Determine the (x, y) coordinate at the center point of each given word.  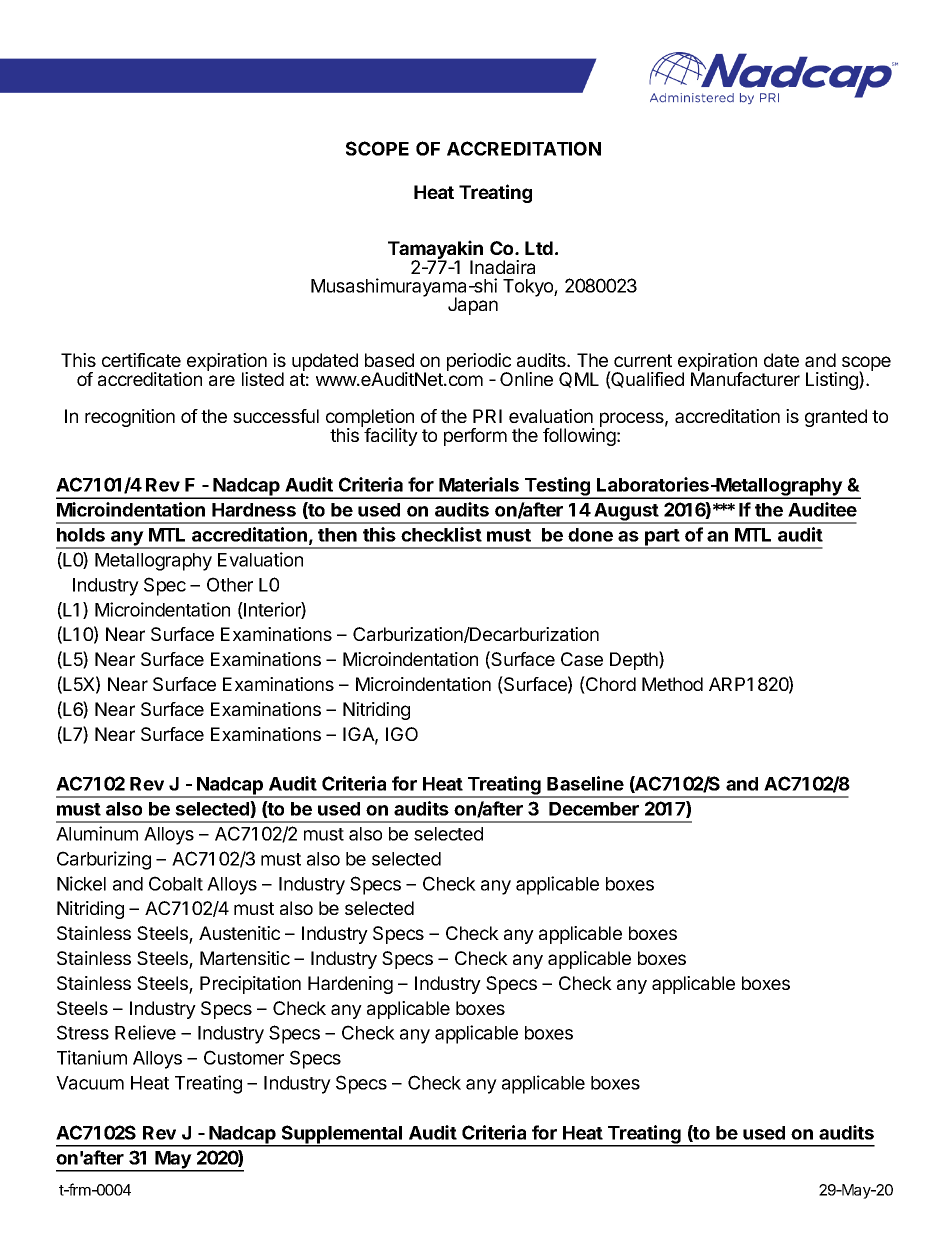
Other (230, 584)
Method (672, 684)
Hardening (350, 985)
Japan (473, 306)
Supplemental (342, 1135)
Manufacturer (745, 378)
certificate (141, 360)
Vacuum (90, 1083)
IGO (402, 734)
